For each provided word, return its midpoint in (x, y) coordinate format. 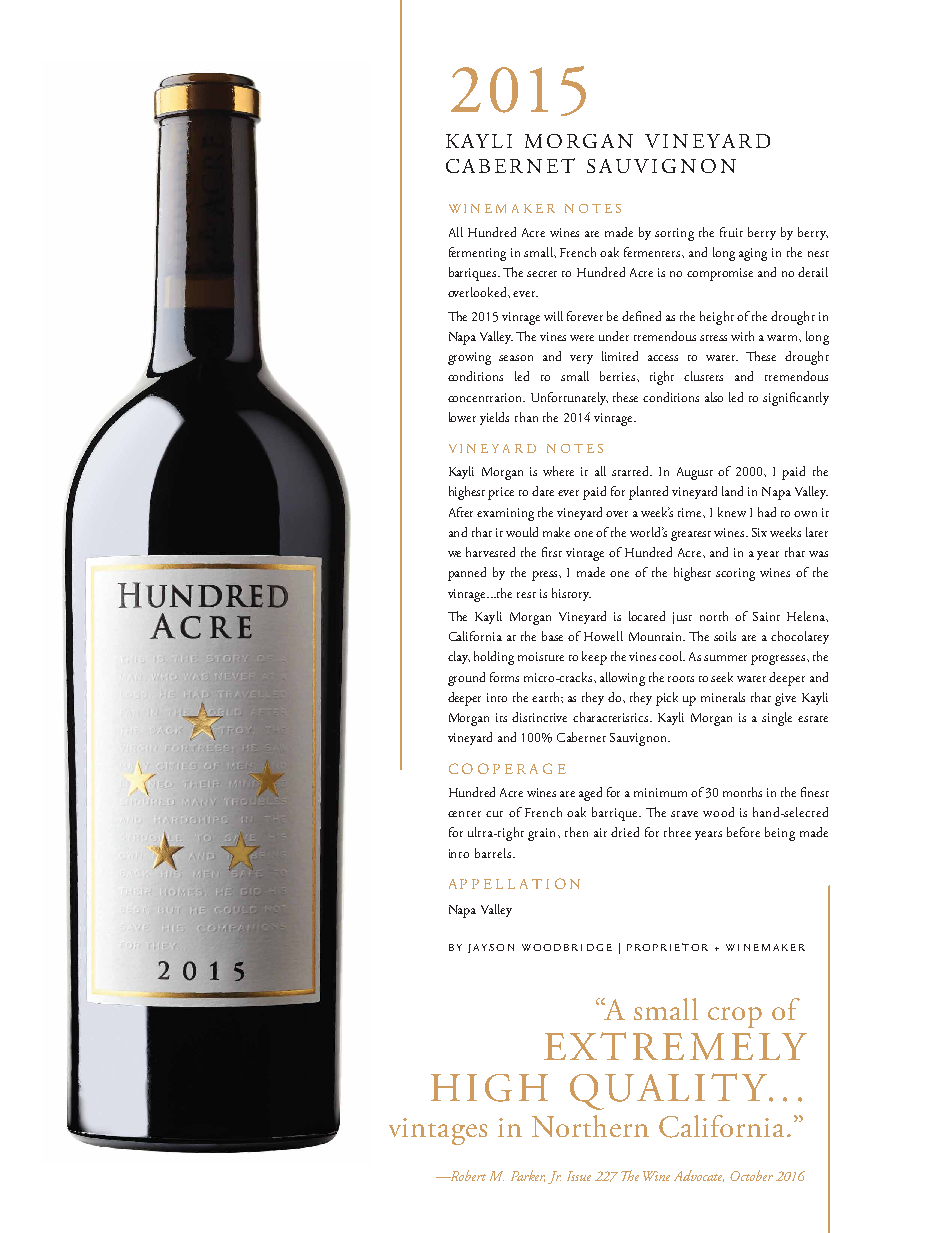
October (751, 1175)
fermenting (477, 254)
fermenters (653, 252)
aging (753, 254)
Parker (528, 1176)
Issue (579, 1176)
